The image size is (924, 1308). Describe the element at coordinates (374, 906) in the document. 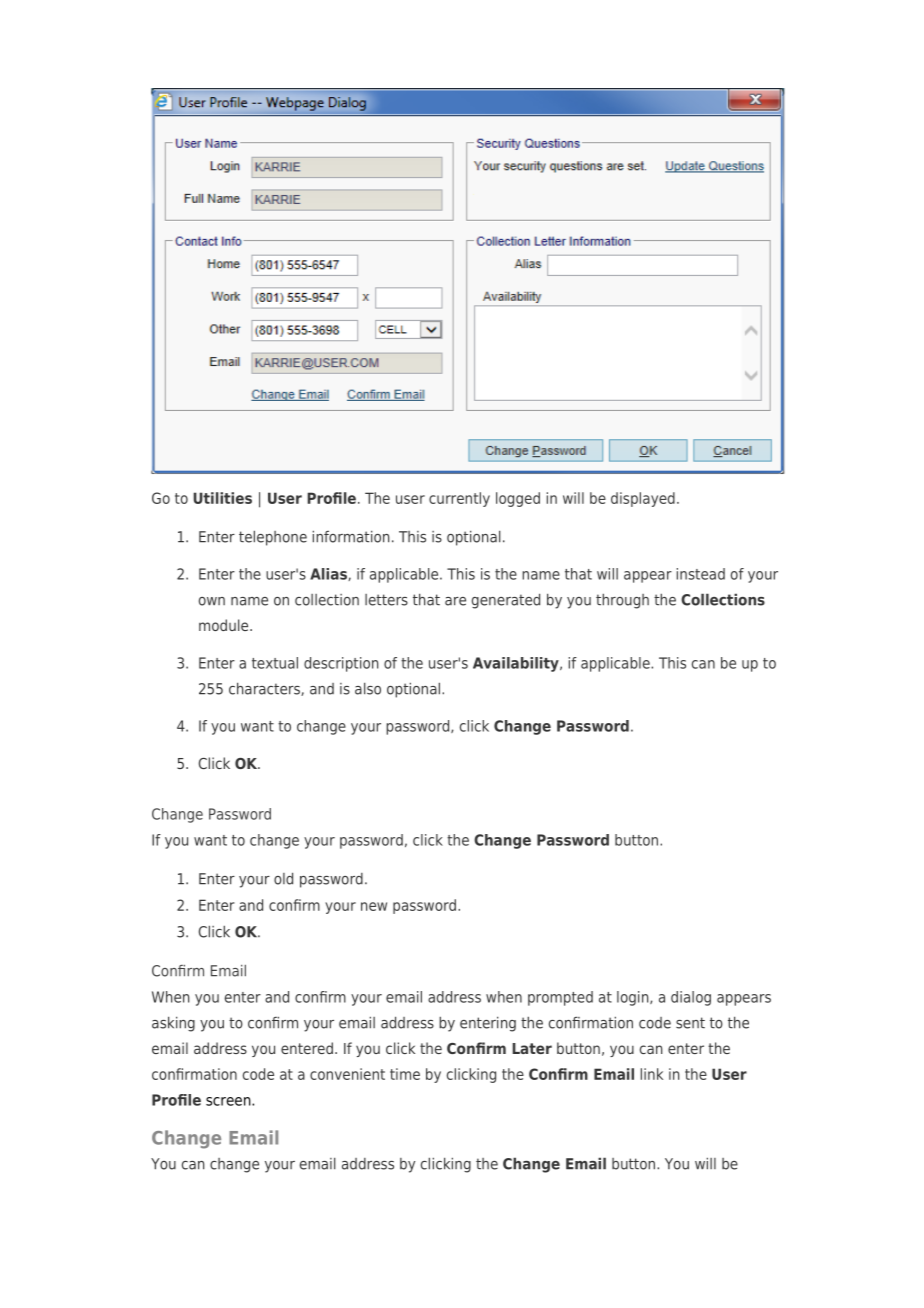

I see `new` at that location.
